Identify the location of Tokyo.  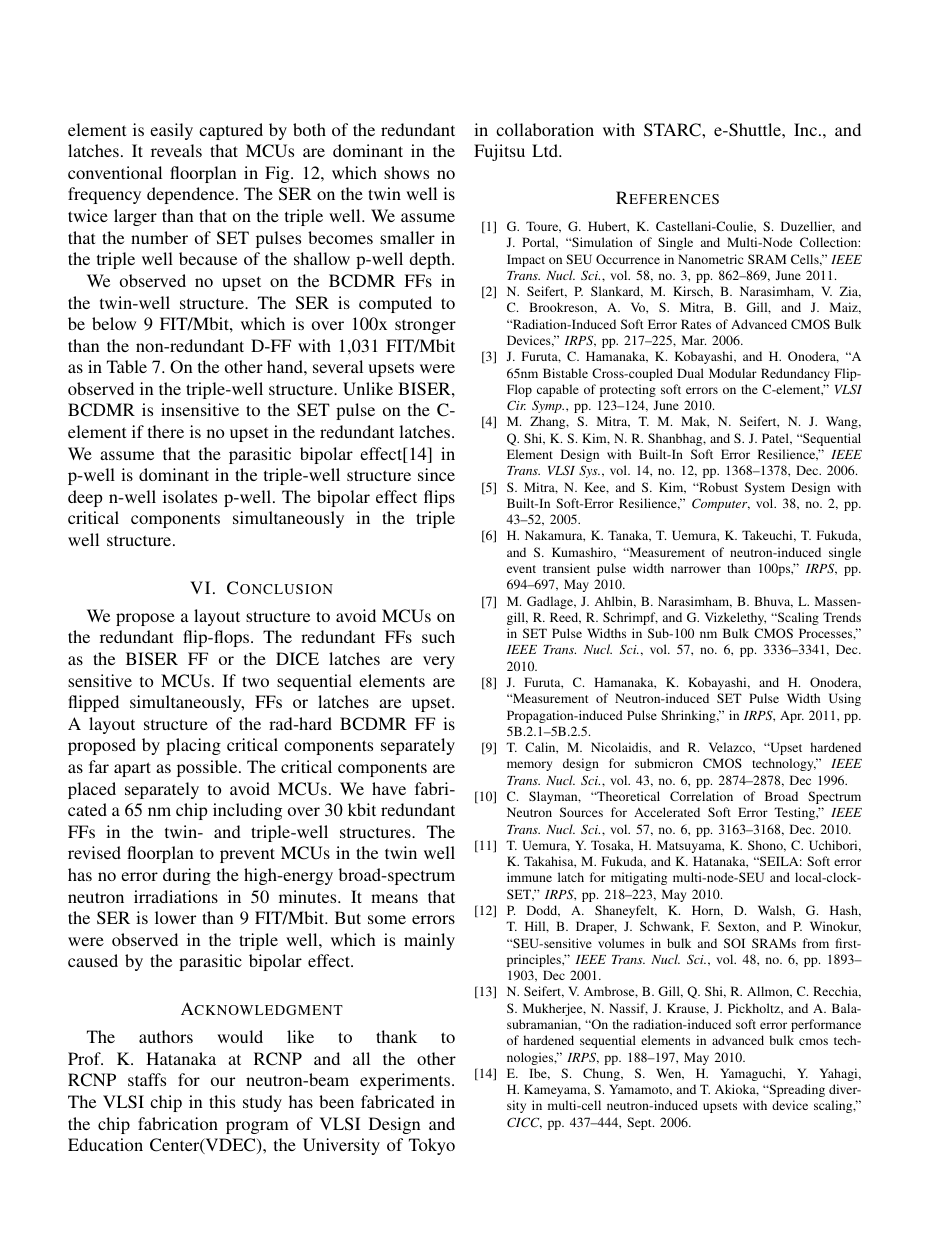
(432, 1146).
